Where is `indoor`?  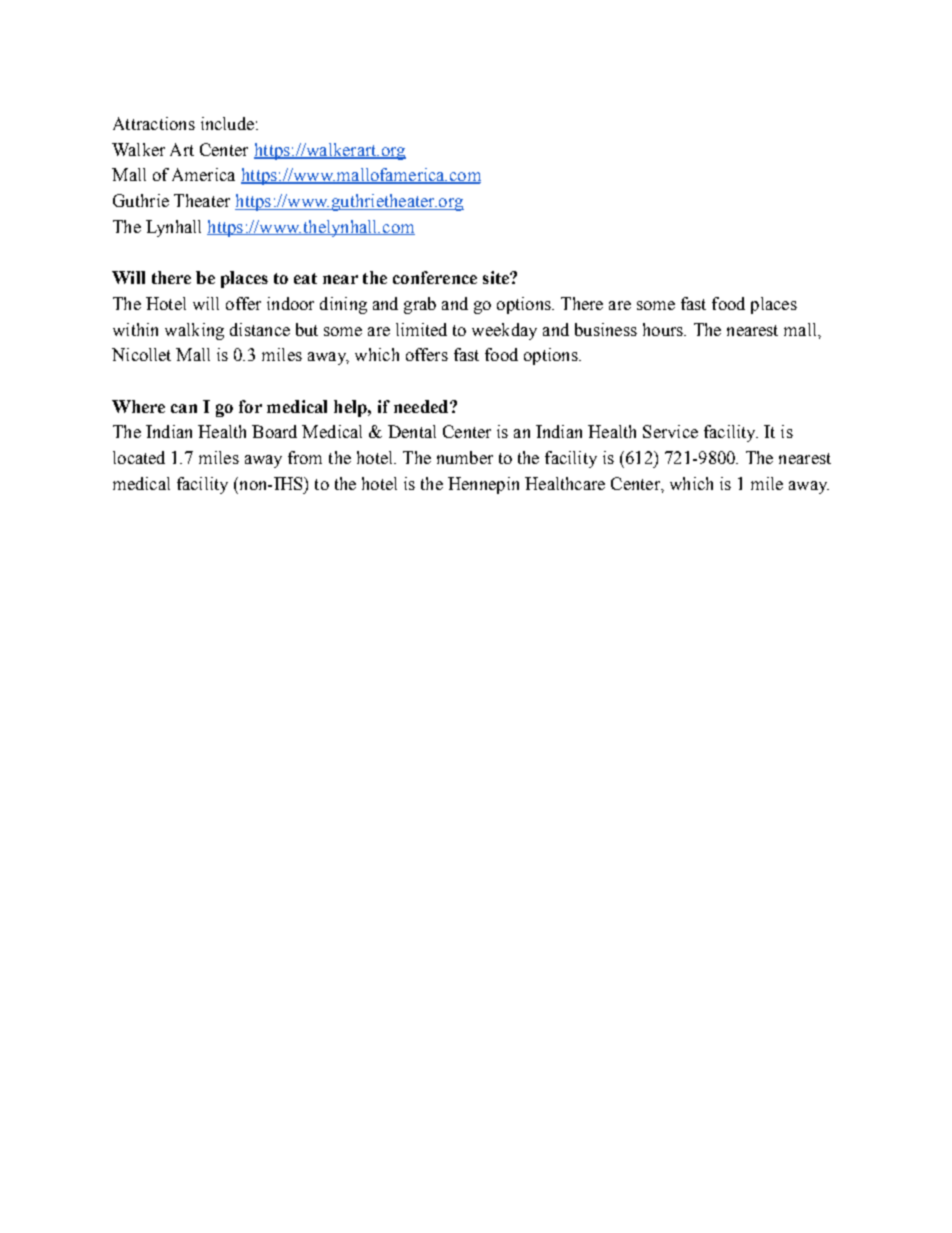 indoor is located at coordinates (290, 303).
